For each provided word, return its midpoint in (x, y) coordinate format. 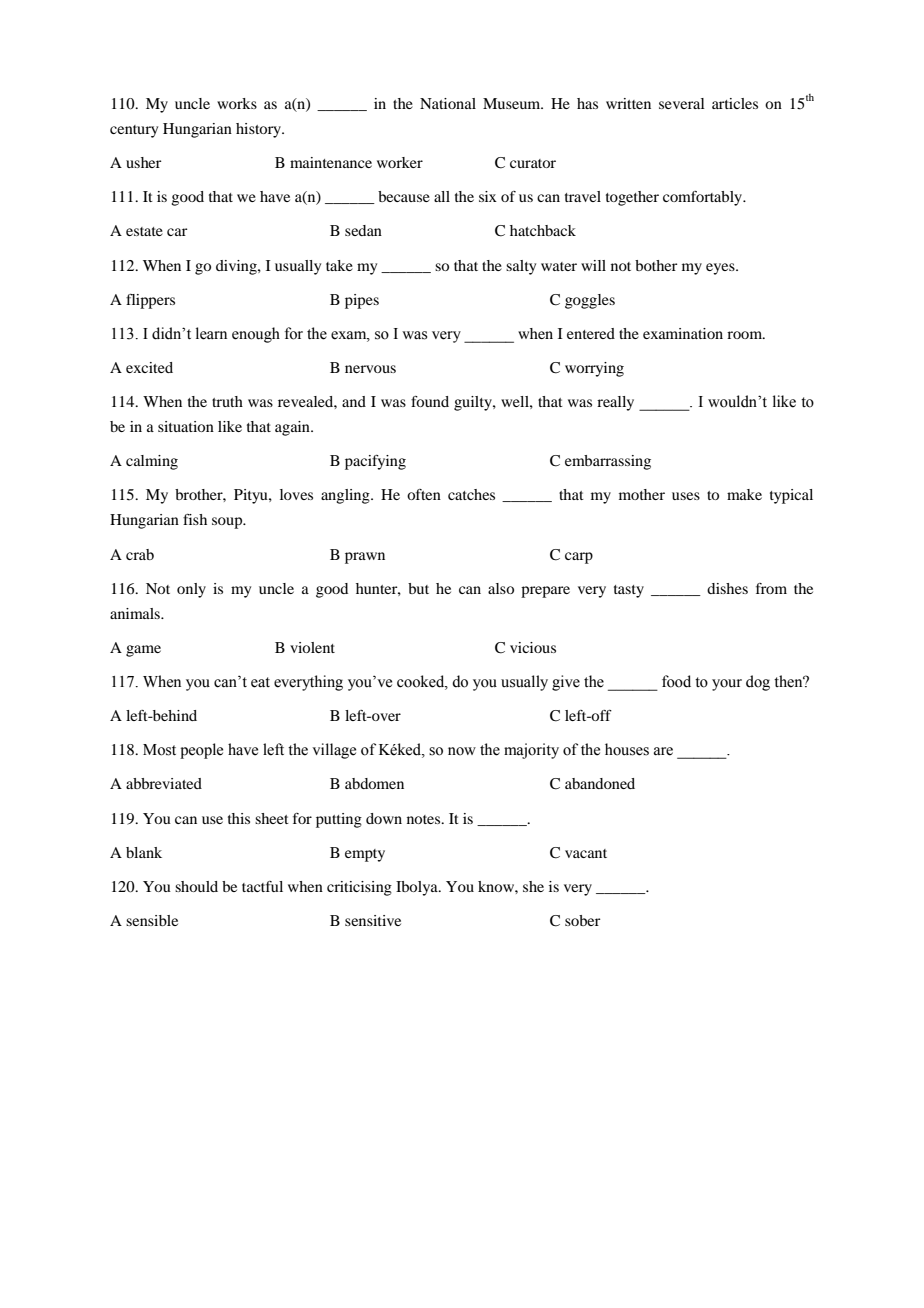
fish (195, 519)
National (448, 103)
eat (260, 682)
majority (531, 751)
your (727, 685)
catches (471, 494)
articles (735, 103)
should (196, 886)
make (744, 494)
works (237, 103)
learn (211, 333)
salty (521, 267)
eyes (721, 269)
